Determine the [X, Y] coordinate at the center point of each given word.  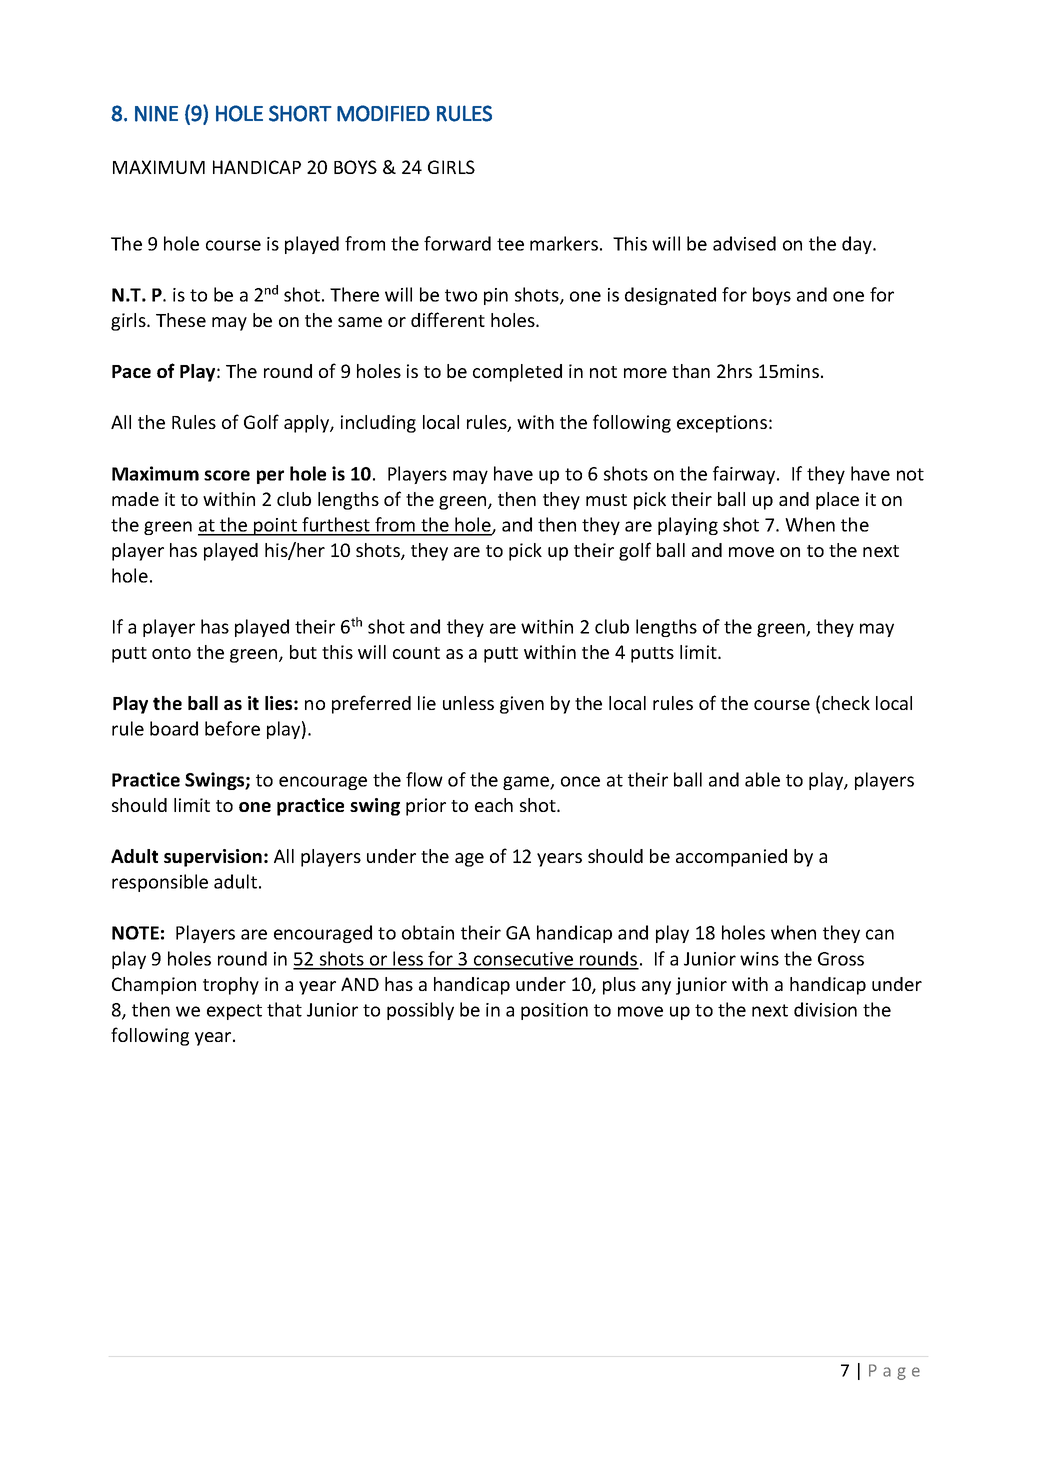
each [494, 805]
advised [744, 243]
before [232, 728]
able [762, 779]
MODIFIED [383, 113]
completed [517, 373]
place [837, 501]
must [606, 500]
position [554, 1011]
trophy [231, 986]
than [691, 371]
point [275, 527]
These [181, 320]
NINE [156, 114]
